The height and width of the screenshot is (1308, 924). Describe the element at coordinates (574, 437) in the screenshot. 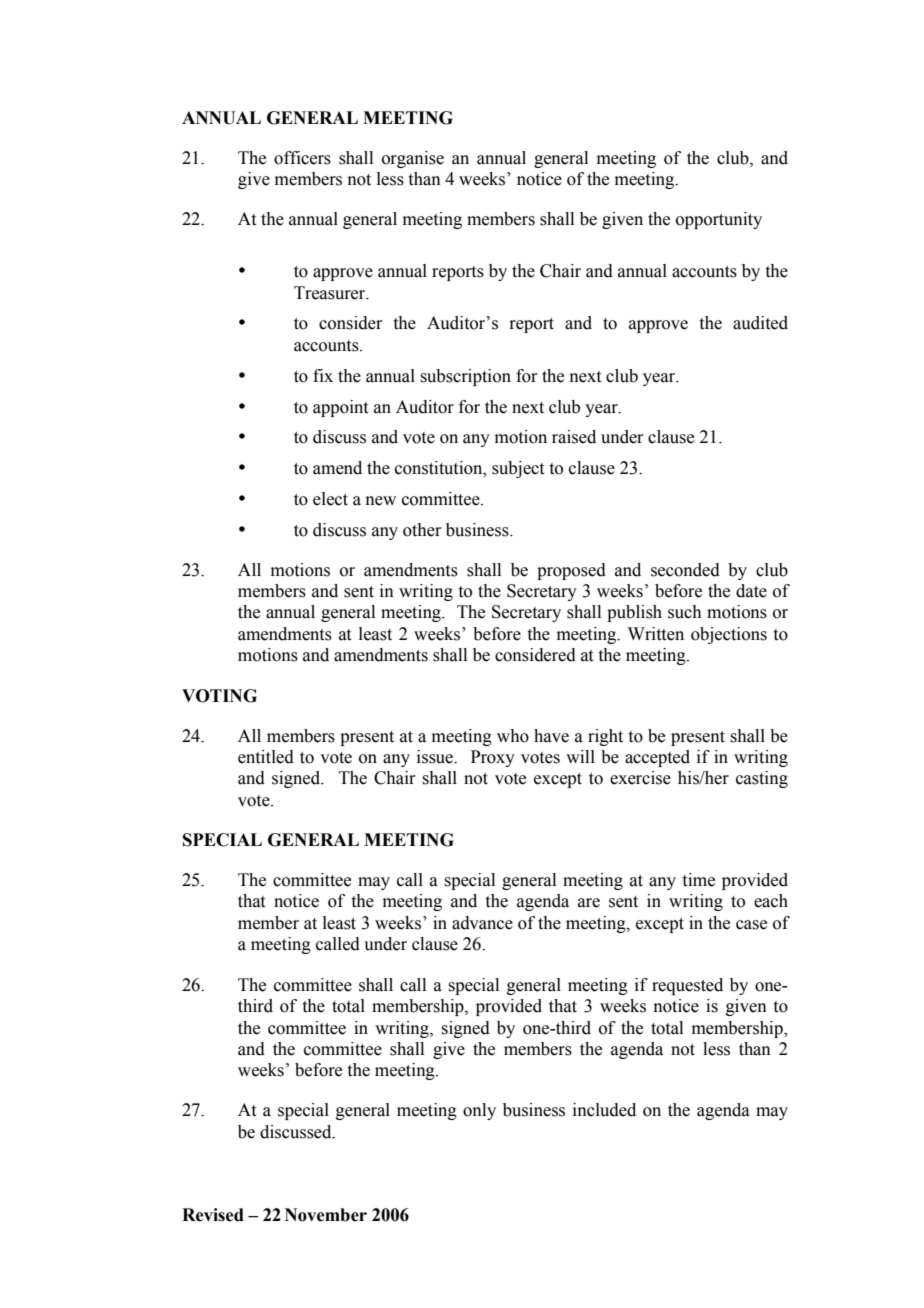

I see `raised` at that location.
